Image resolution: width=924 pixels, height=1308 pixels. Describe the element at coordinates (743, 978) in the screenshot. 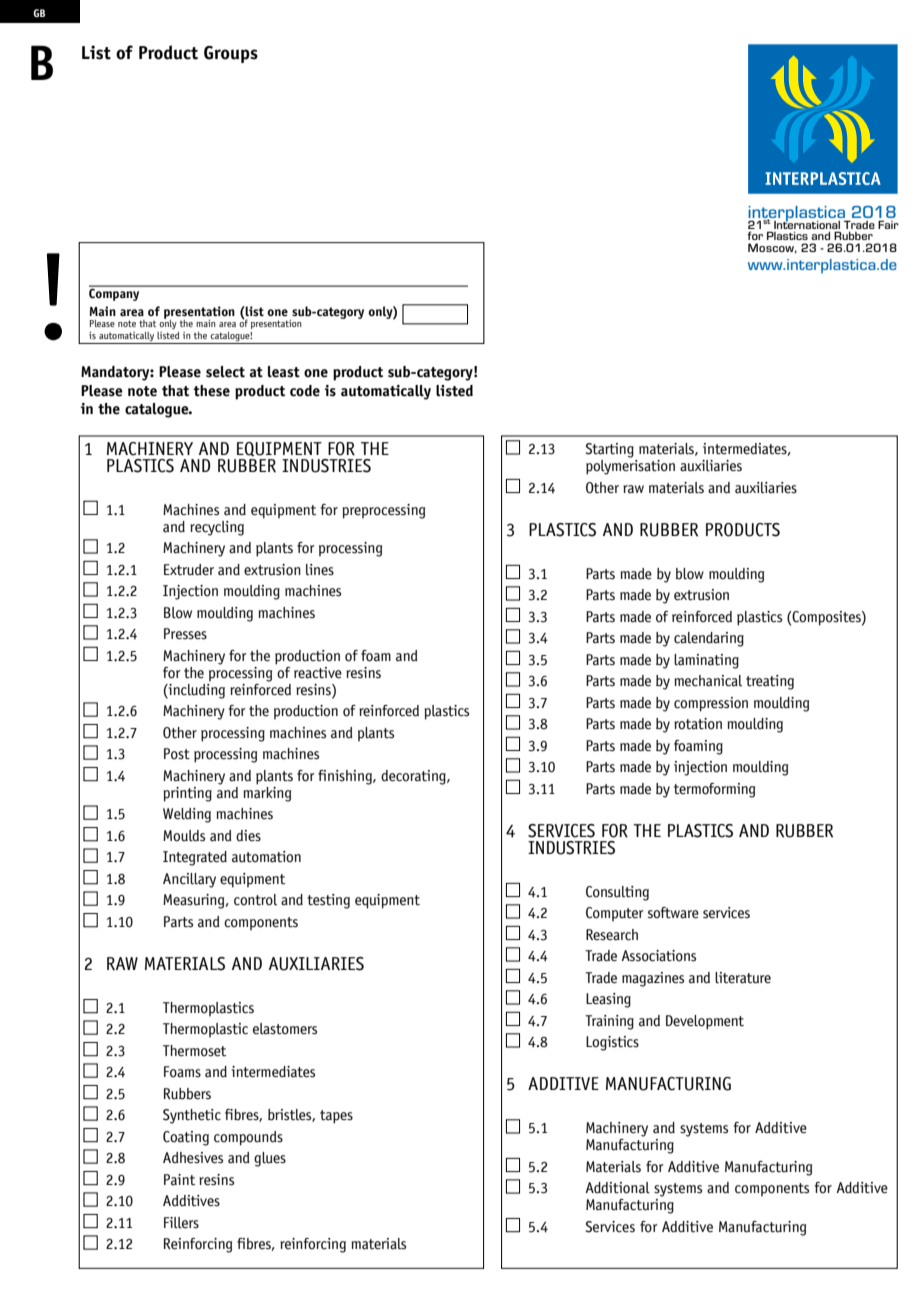

I see `literature` at that location.
